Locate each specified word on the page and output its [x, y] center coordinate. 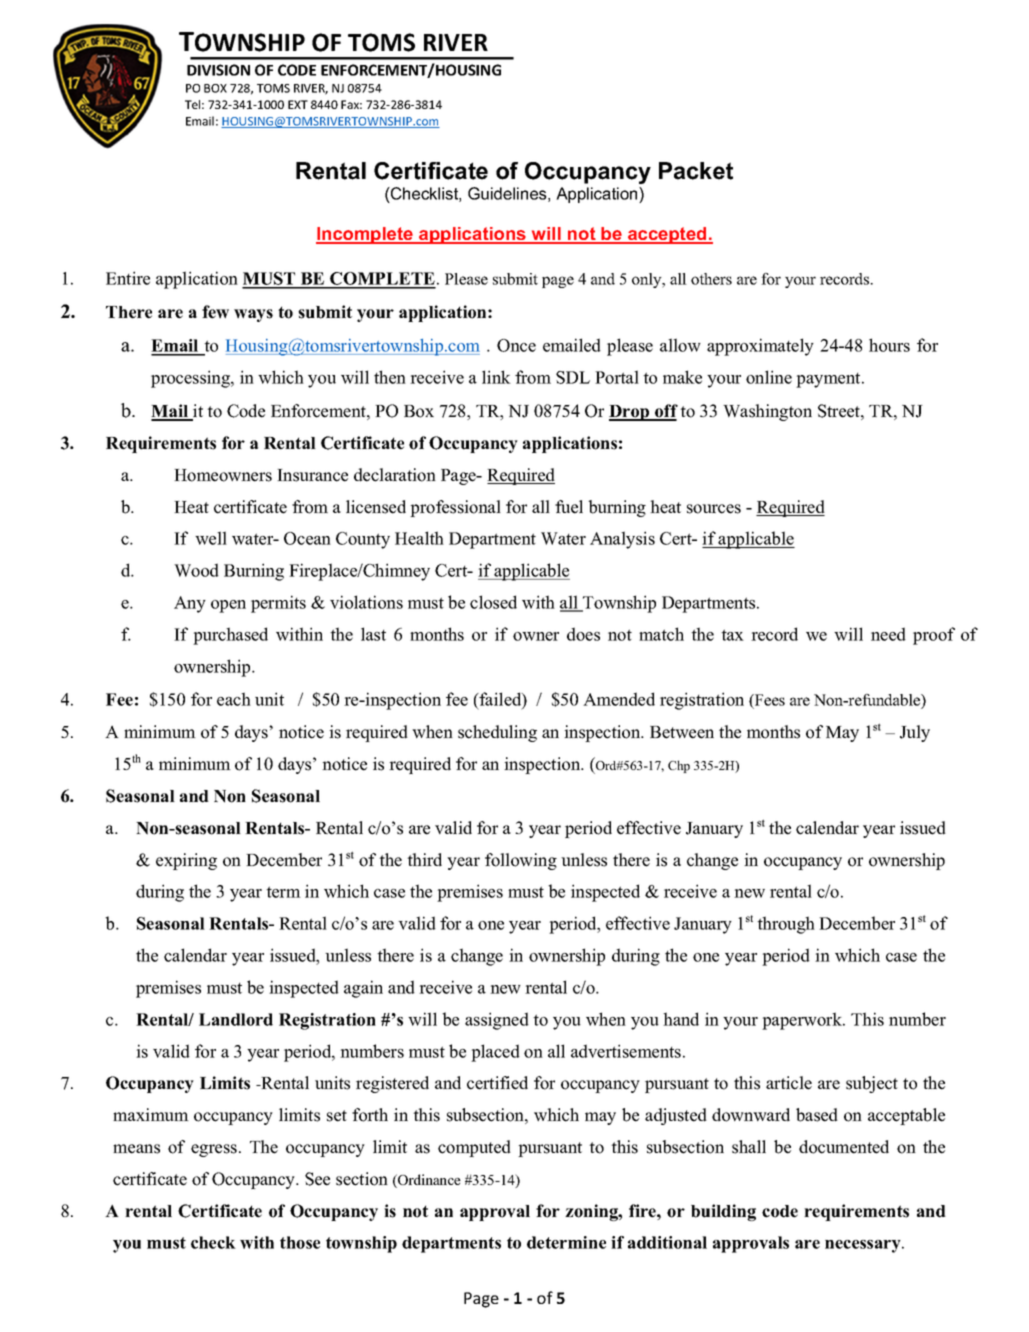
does [583, 634]
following [521, 861]
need [888, 634]
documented [844, 1147]
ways [253, 315]
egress [214, 1150]
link [496, 377]
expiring [186, 861]
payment [829, 380]
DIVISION [218, 70]
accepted [667, 235]
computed [474, 1148]
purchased [230, 636]
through [786, 925]
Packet [696, 171]
